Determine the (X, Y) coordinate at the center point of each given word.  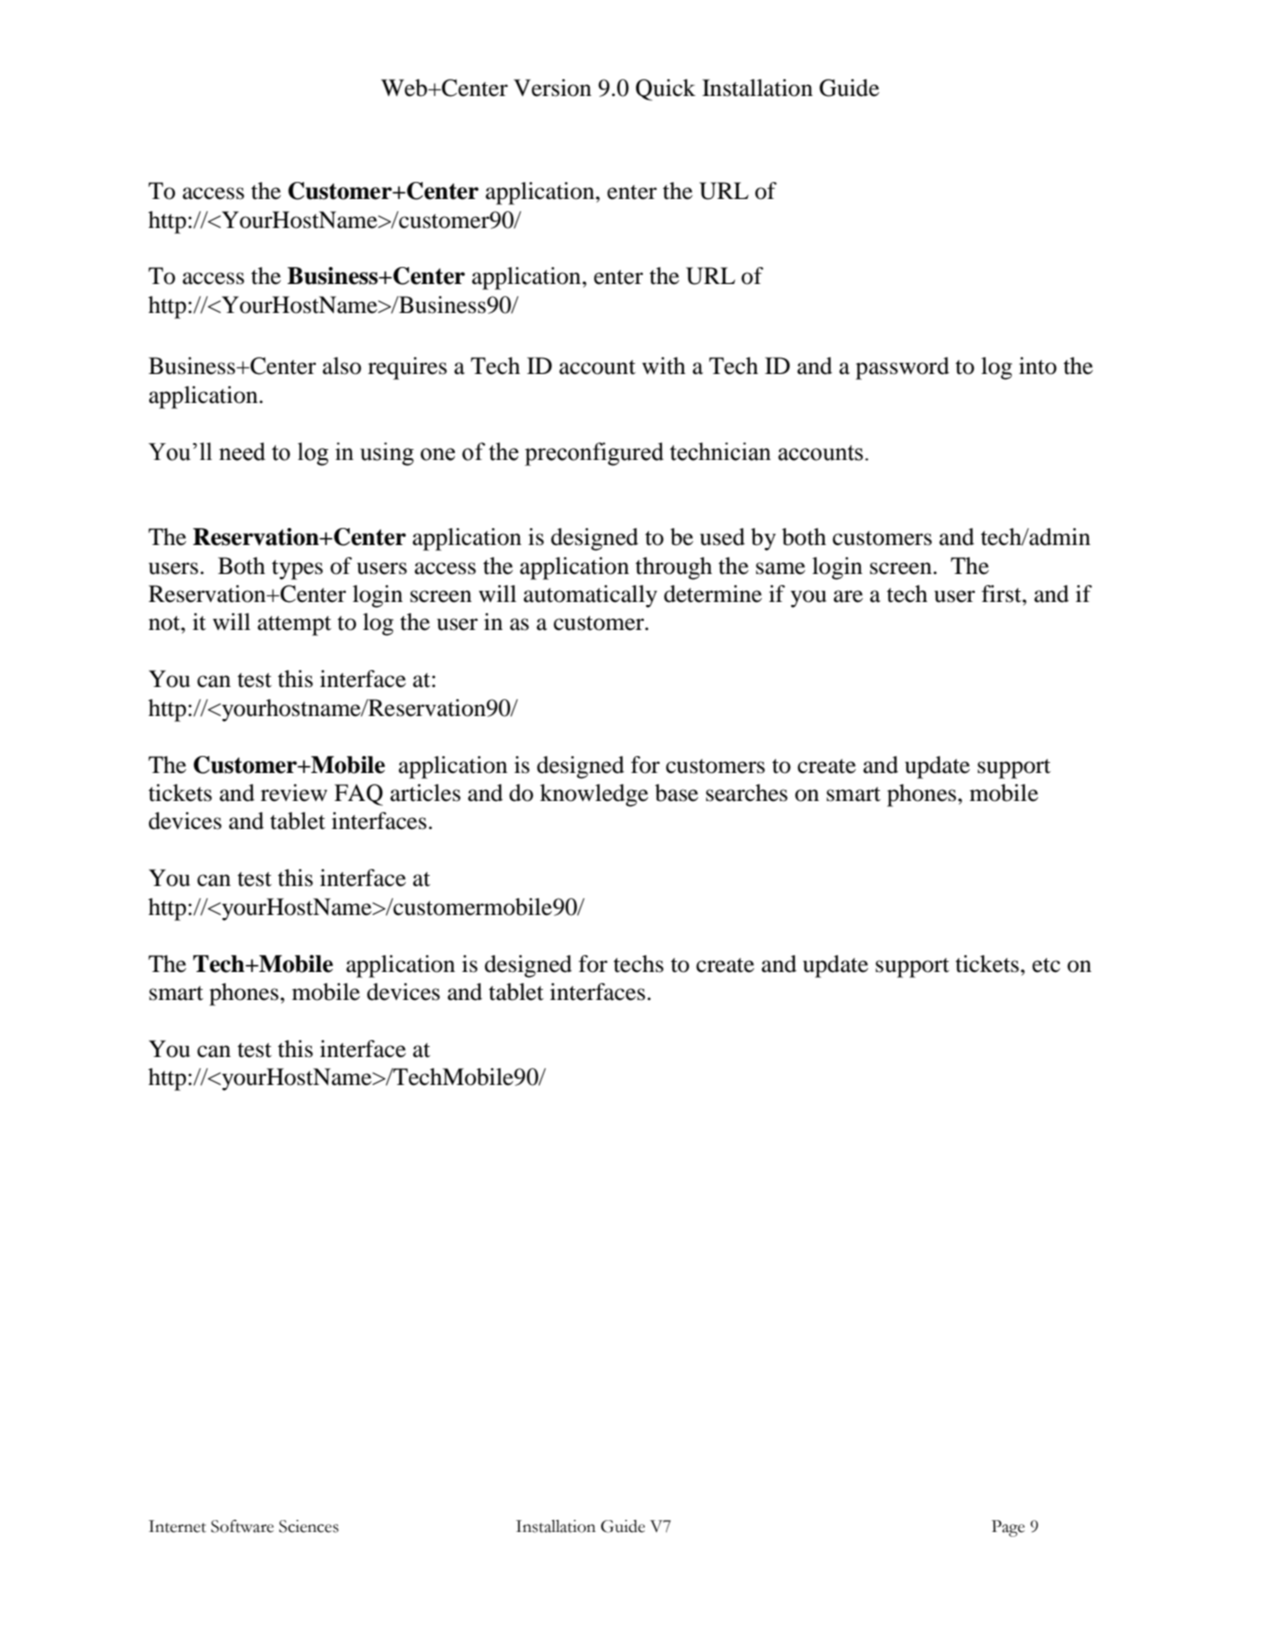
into (1038, 366)
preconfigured (594, 454)
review (294, 793)
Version (552, 88)
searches (747, 793)
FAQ (358, 795)
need (242, 451)
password (902, 368)
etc (1046, 965)
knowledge (594, 795)
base (676, 793)
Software (242, 1526)
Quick (666, 90)
